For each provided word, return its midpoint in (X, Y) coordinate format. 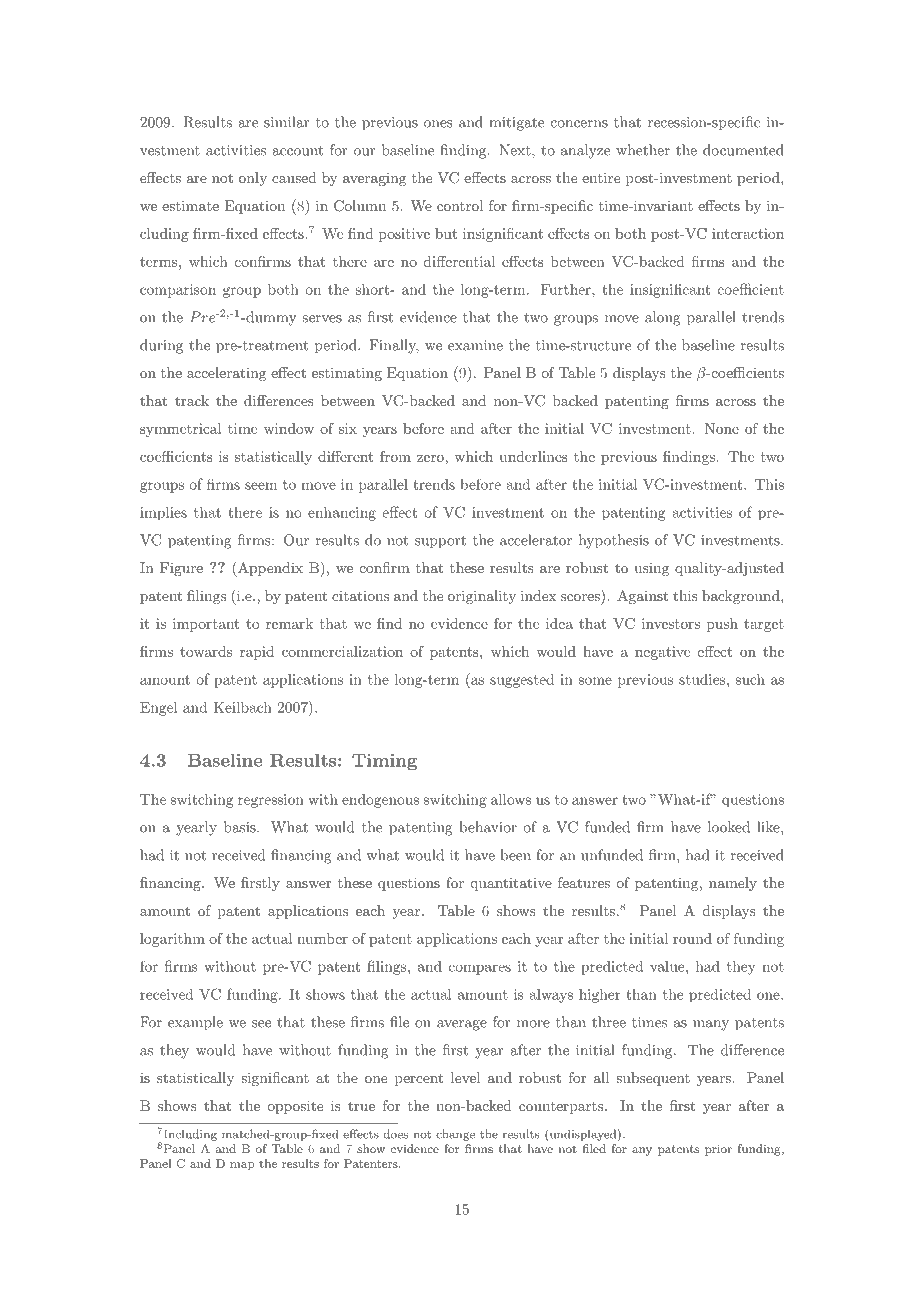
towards (206, 651)
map (242, 1166)
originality (482, 597)
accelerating (226, 374)
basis (241, 827)
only (253, 179)
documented (743, 150)
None (721, 428)
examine (475, 345)
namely (733, 884)
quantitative (511, 884)
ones (438, 124)
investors (671, 623)
